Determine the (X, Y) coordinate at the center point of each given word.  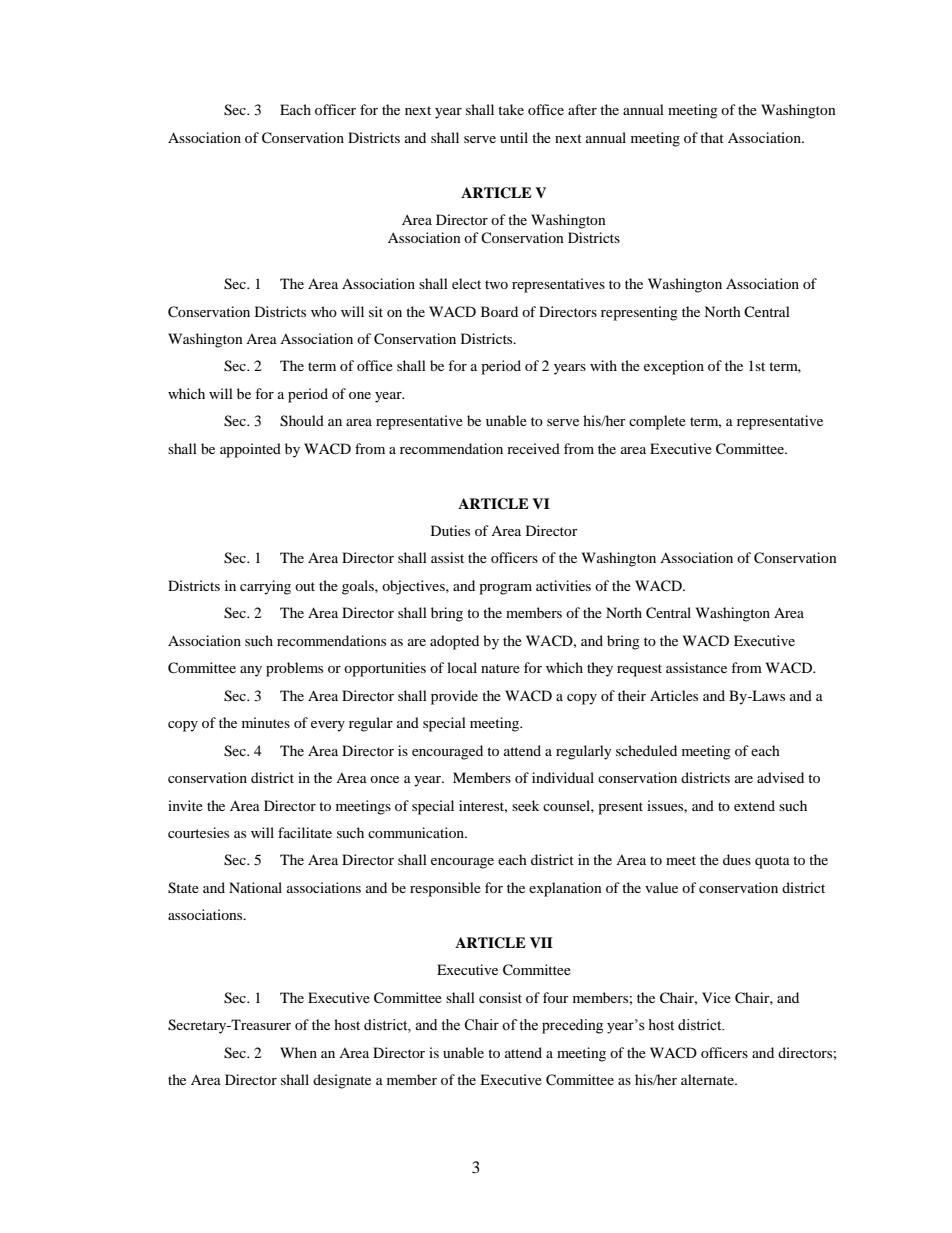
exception (674, 367)
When (298, 1052)
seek (525, 805)
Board (499, 311)
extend (754, 805)
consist (500, 997)
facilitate (305, 832)
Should (302, 421)
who (324, 311)
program (505, 589)
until (514, 137)
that (712, 137)
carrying (265, 587)
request (639, 670)
